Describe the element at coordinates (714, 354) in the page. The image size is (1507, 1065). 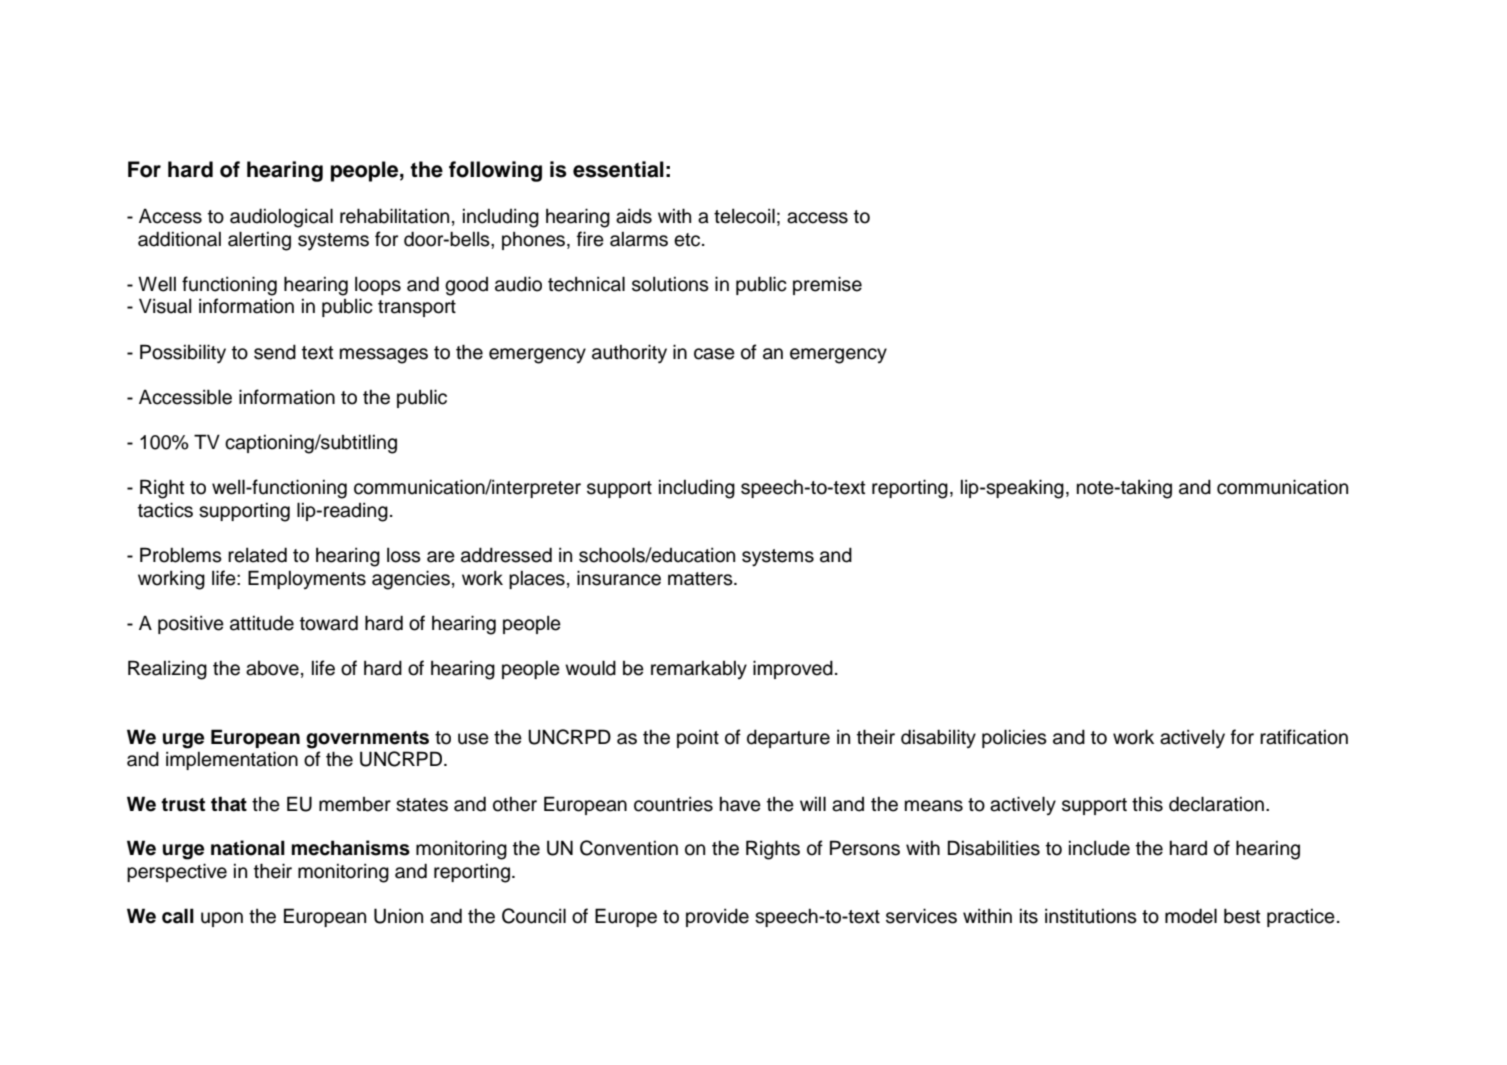
I see `case` at that location.
